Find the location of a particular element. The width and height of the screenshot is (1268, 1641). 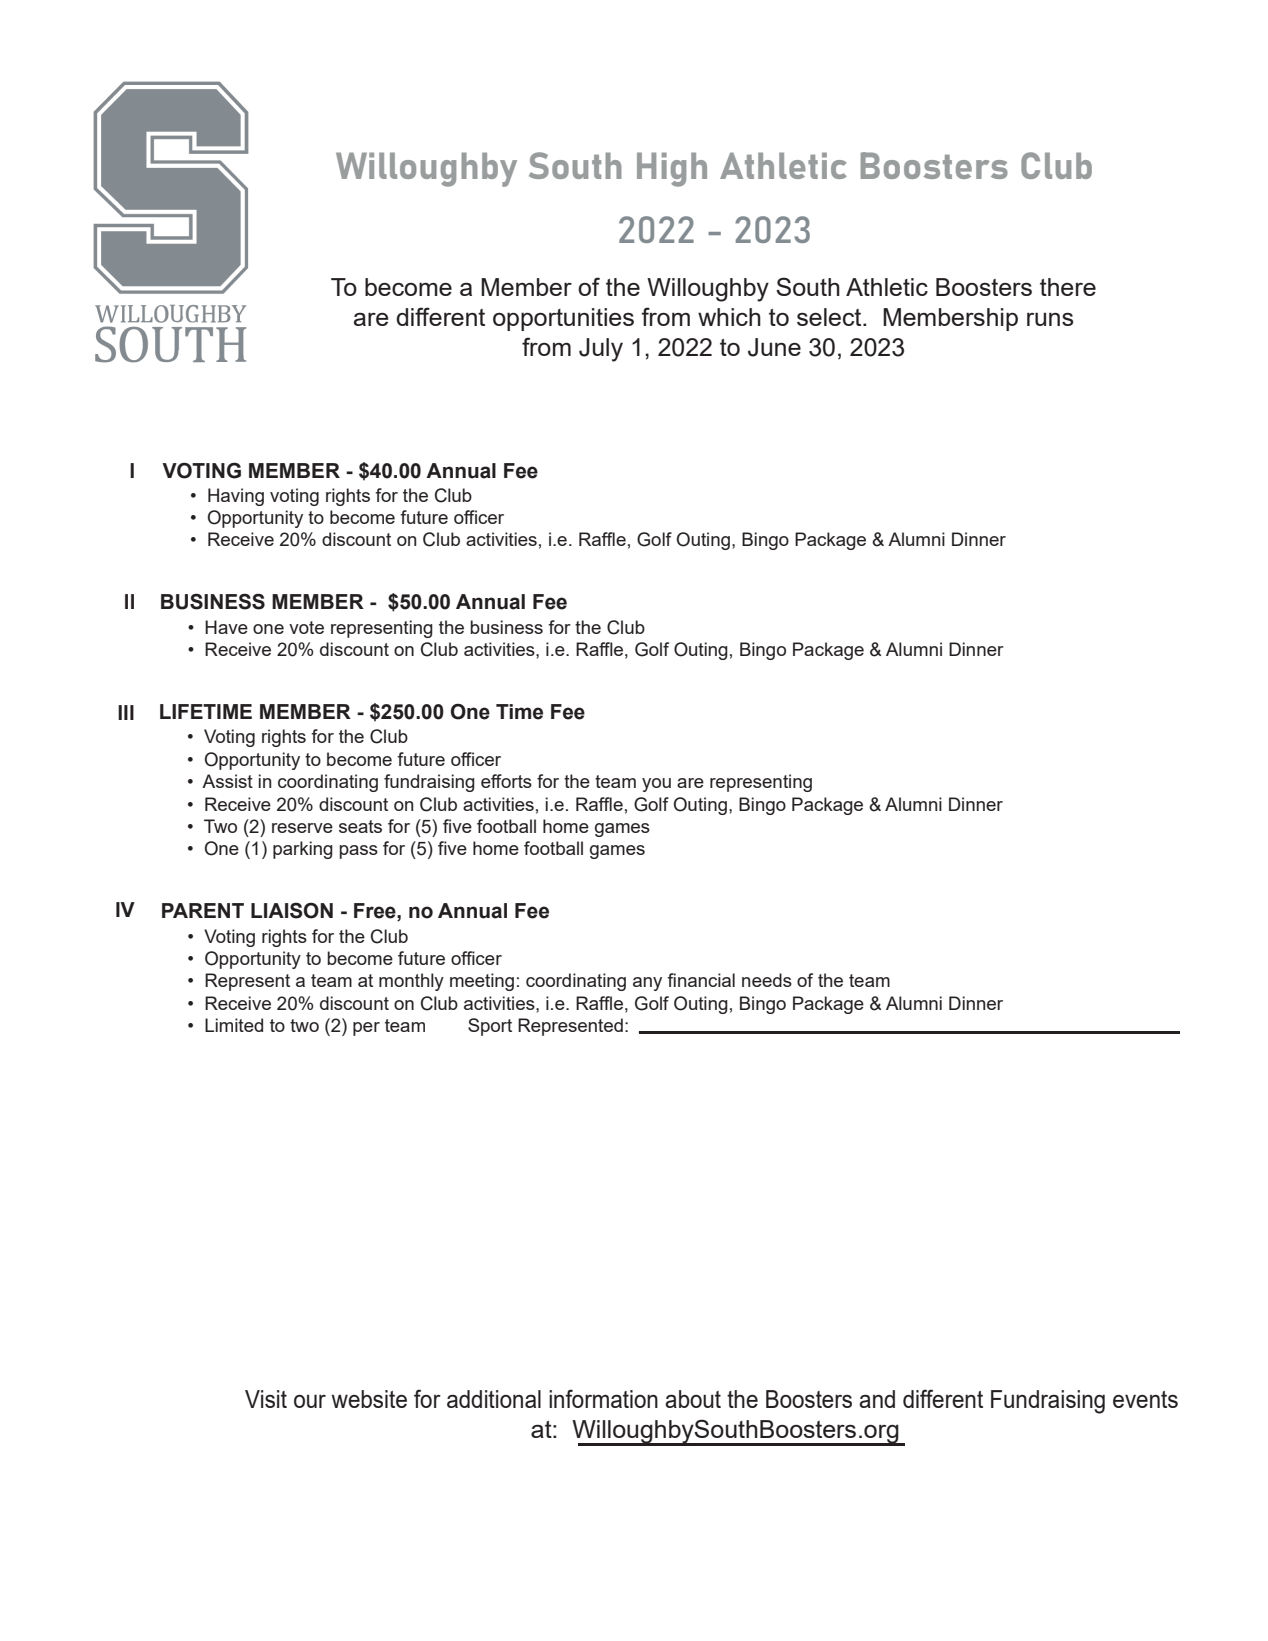

July is located at coordinates (601, 350).
